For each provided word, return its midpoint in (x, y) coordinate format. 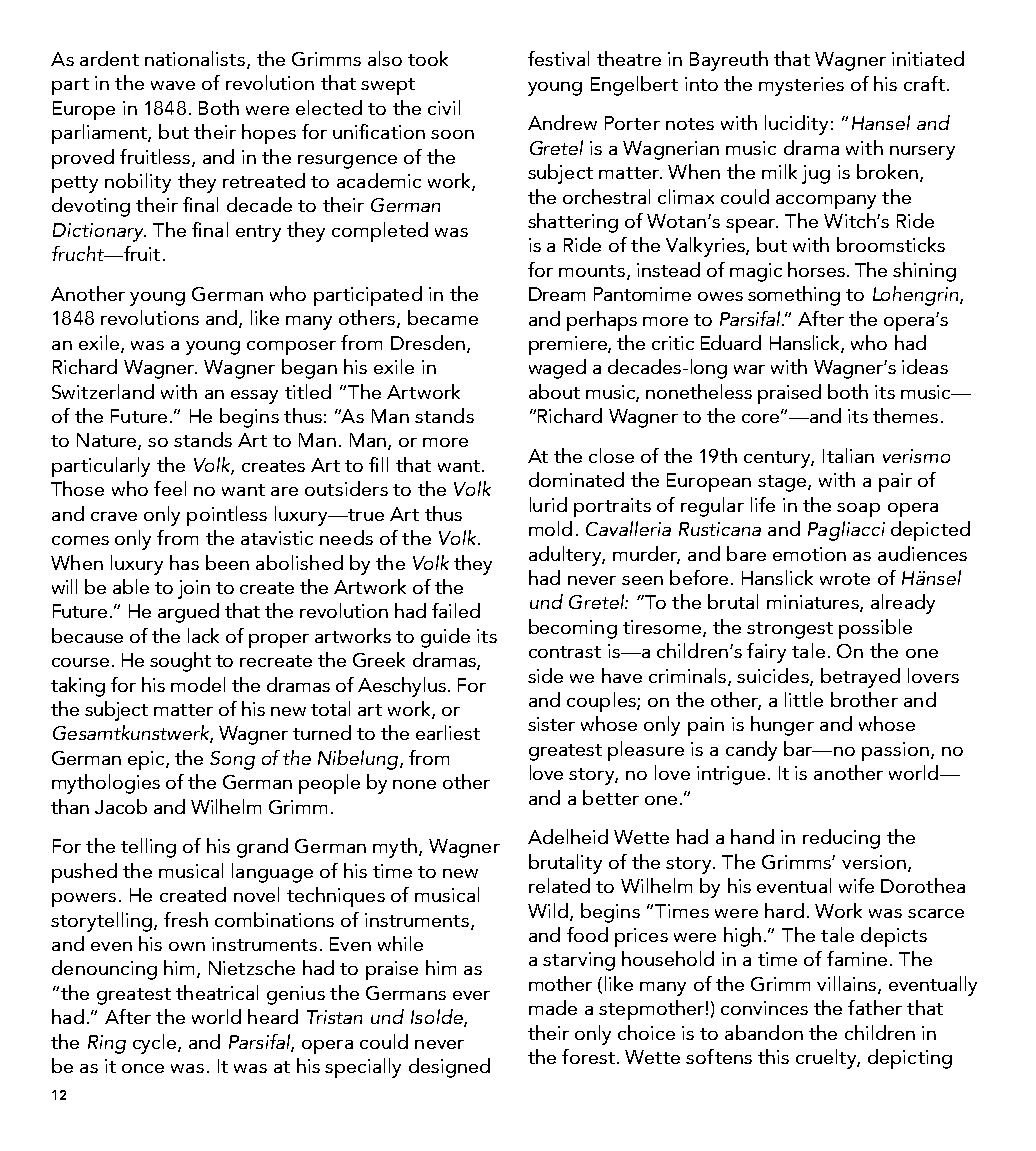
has (184, 562)
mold (550, 528)
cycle (154, 1044)
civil (444, 107)
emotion (809, 554)
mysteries (801, 86)
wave (173, 85)
